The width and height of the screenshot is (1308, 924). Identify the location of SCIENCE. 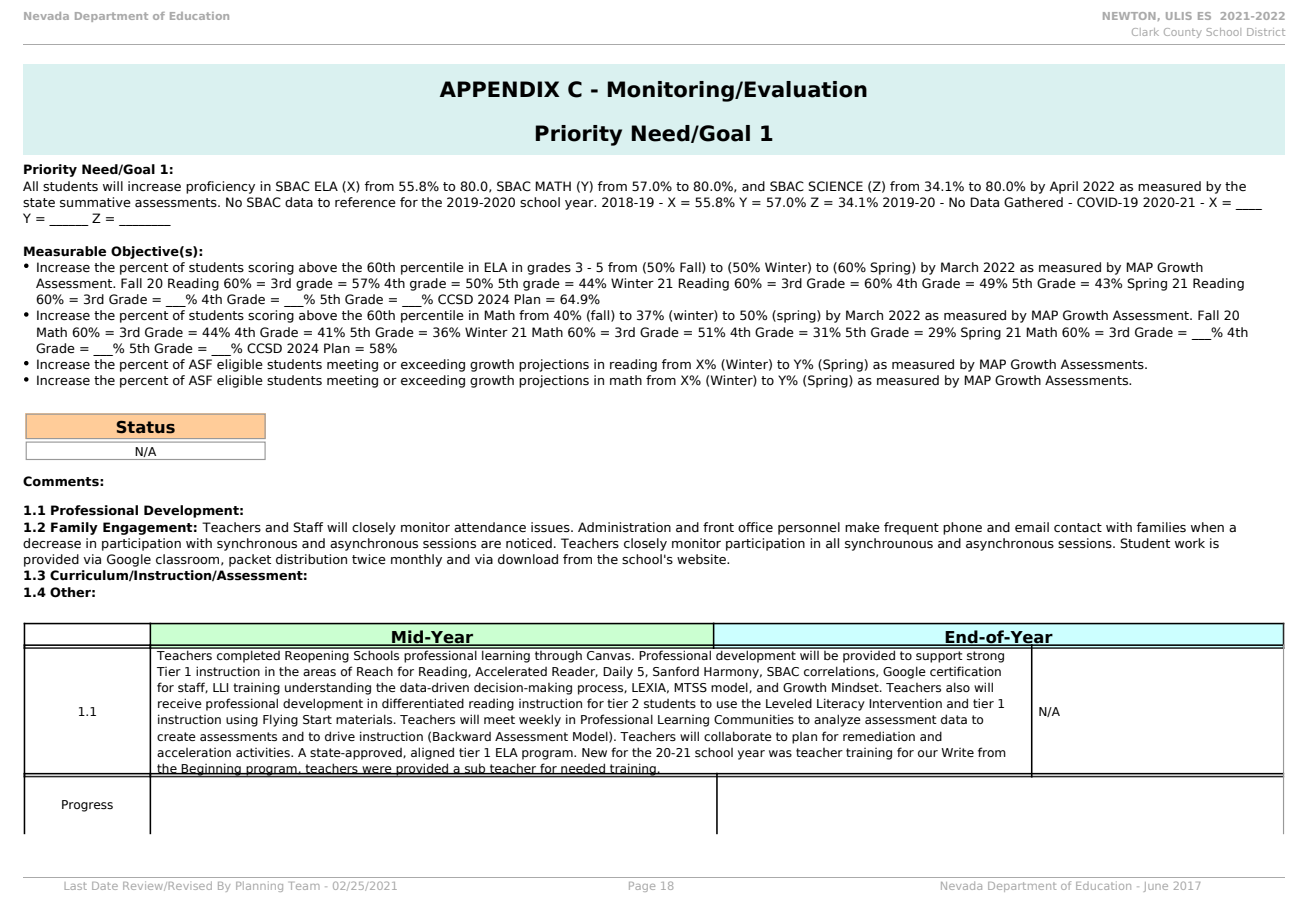
(835, 186).
